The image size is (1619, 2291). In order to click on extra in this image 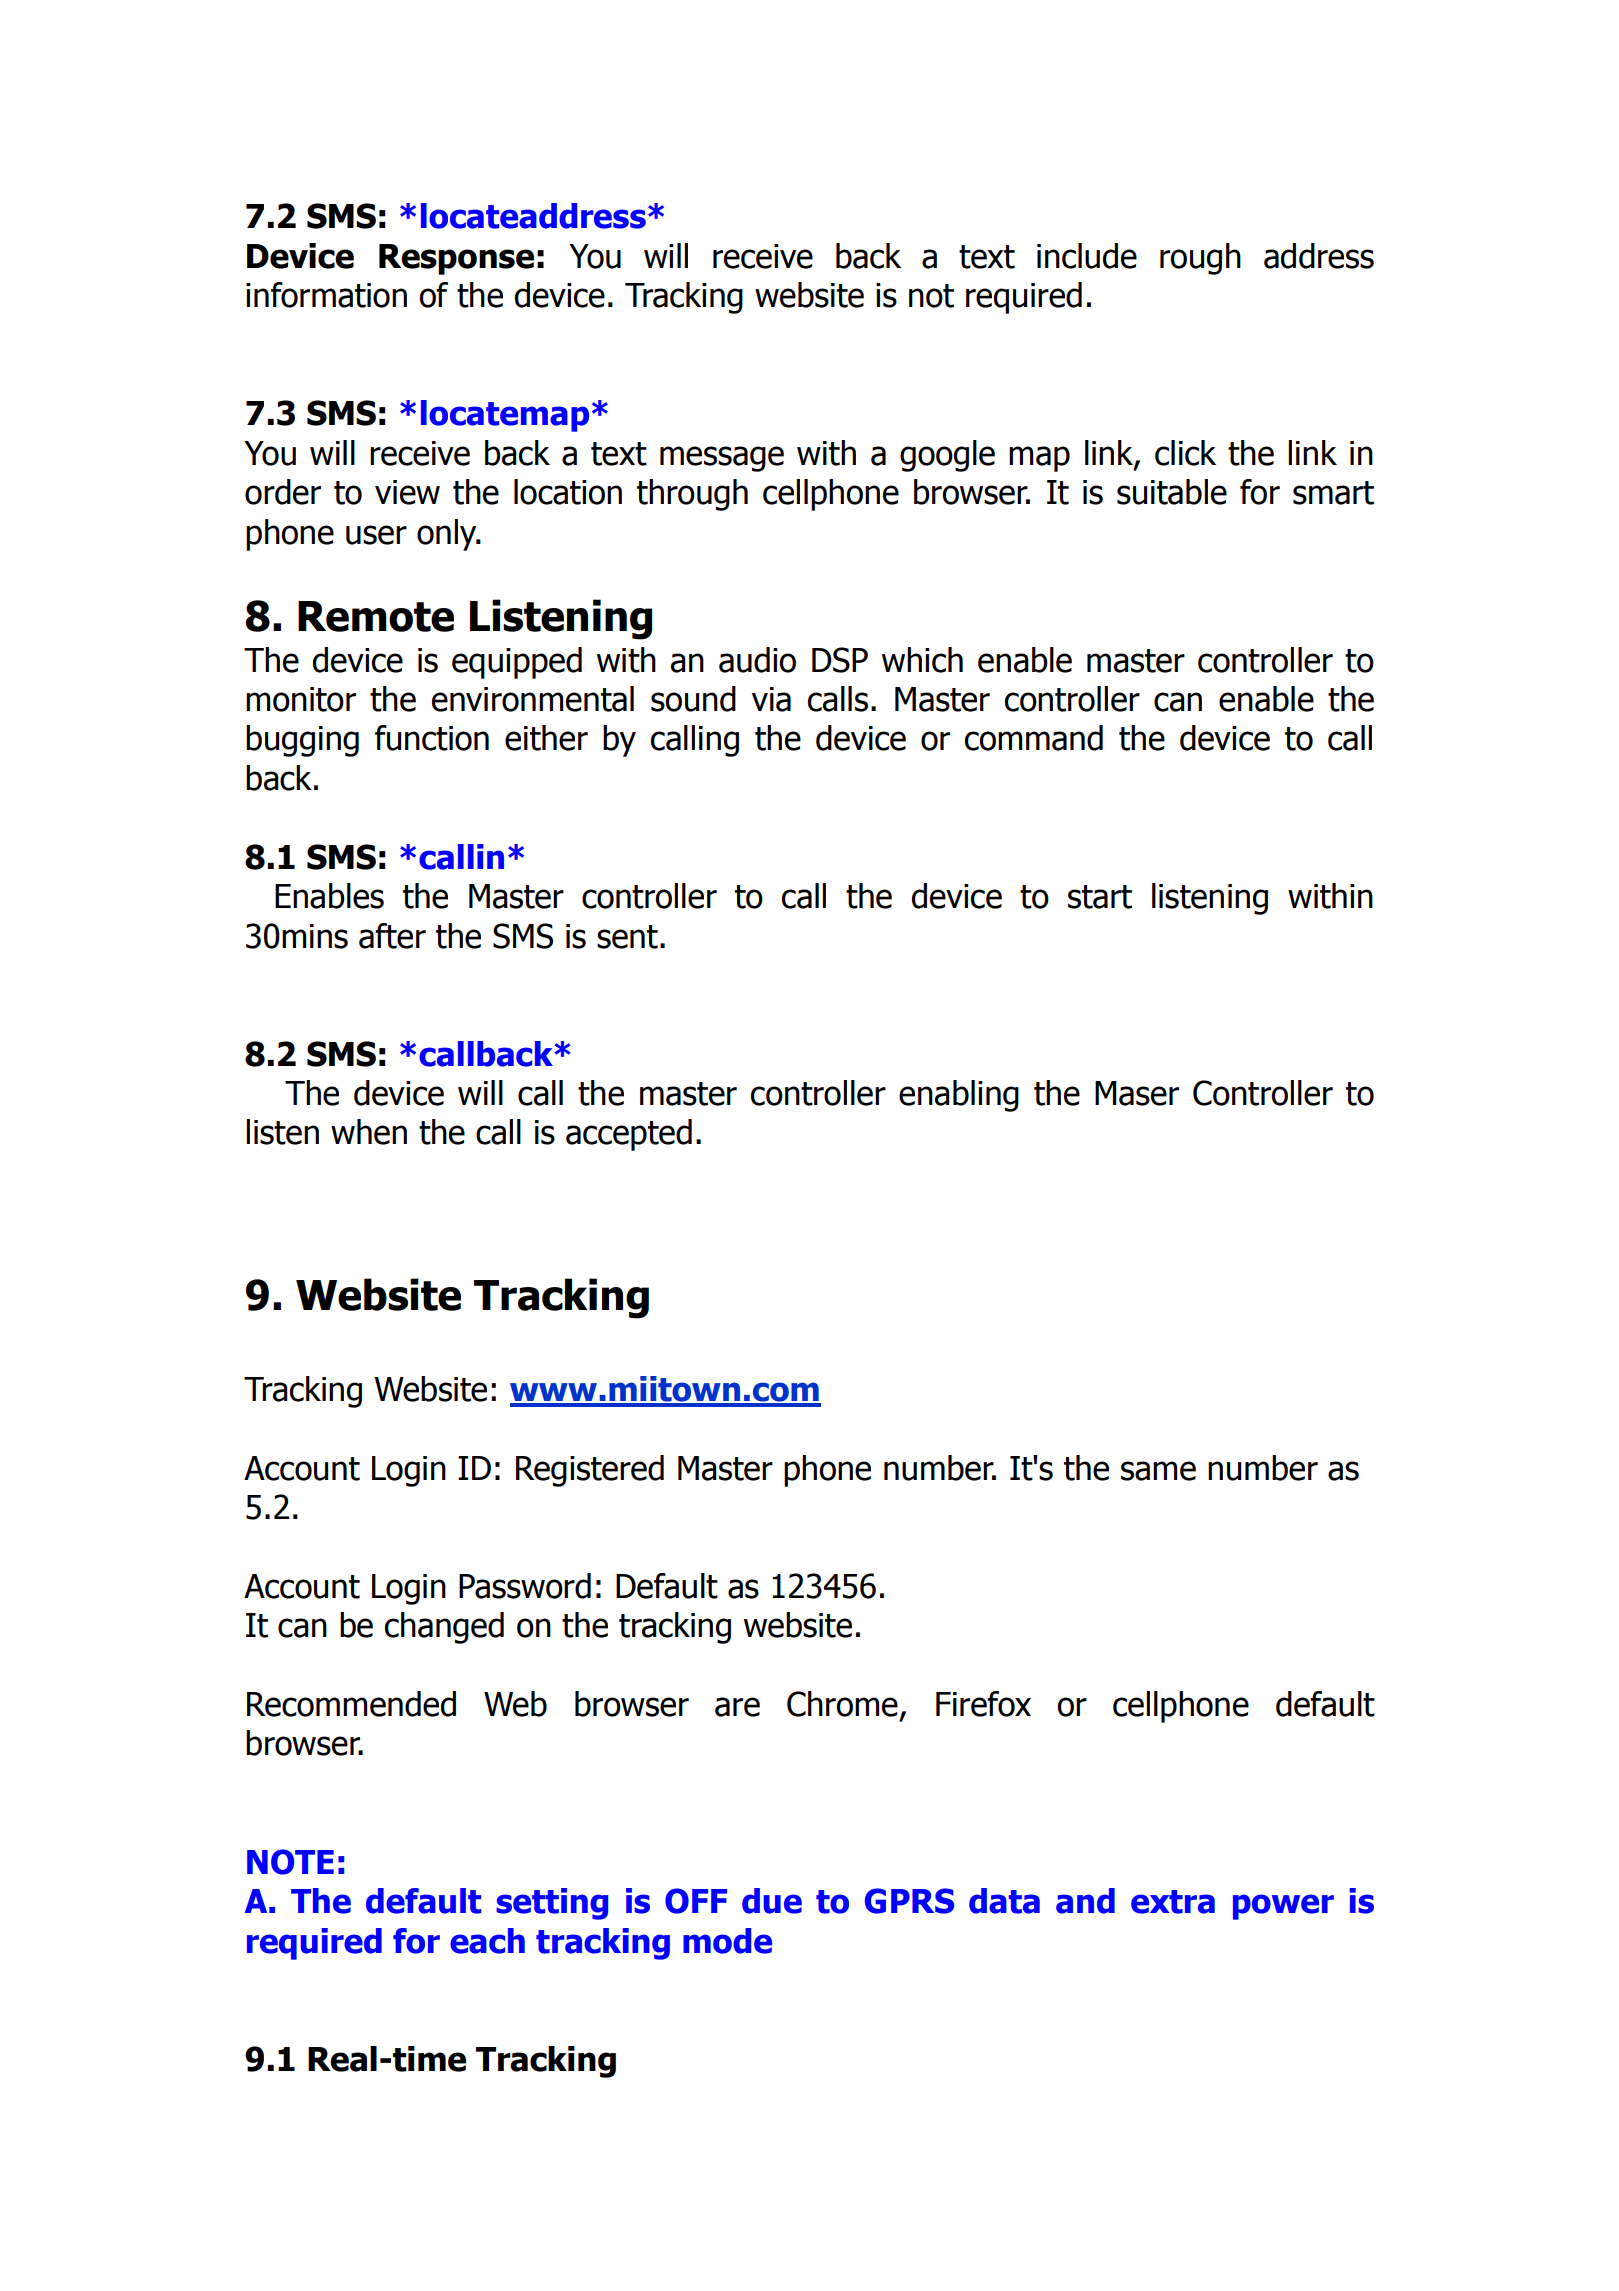, I will do `click(1173, 1902)`.
